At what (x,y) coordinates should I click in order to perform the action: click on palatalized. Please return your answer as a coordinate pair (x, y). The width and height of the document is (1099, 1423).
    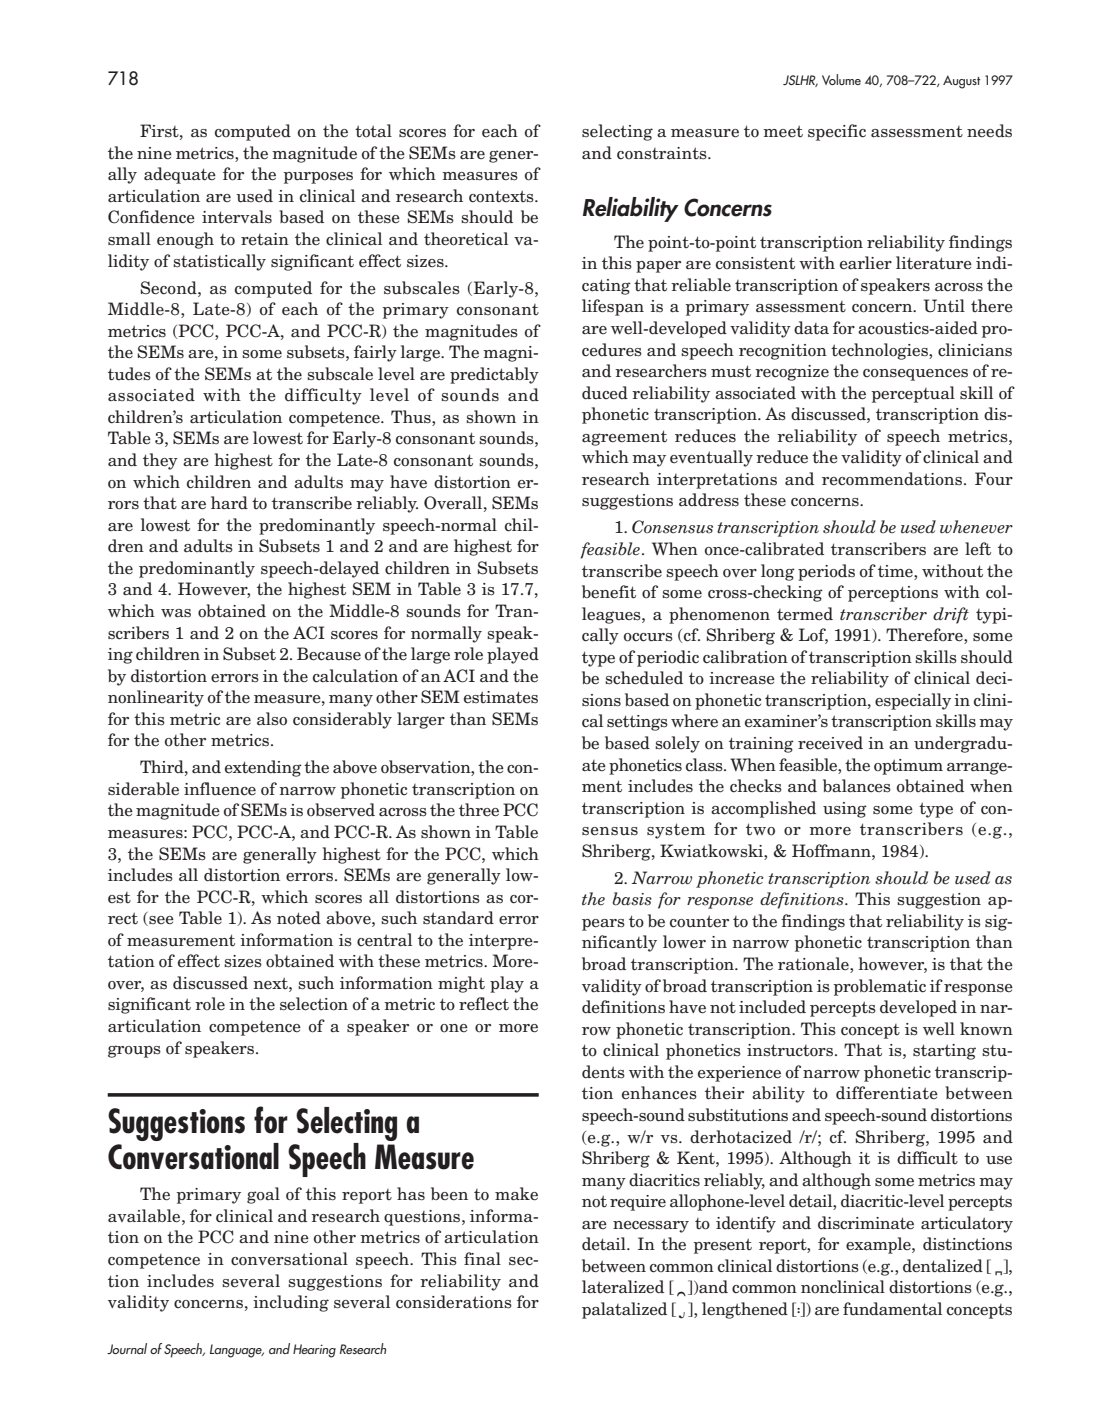
    Looking at the image, I should click on (624, 1310).
